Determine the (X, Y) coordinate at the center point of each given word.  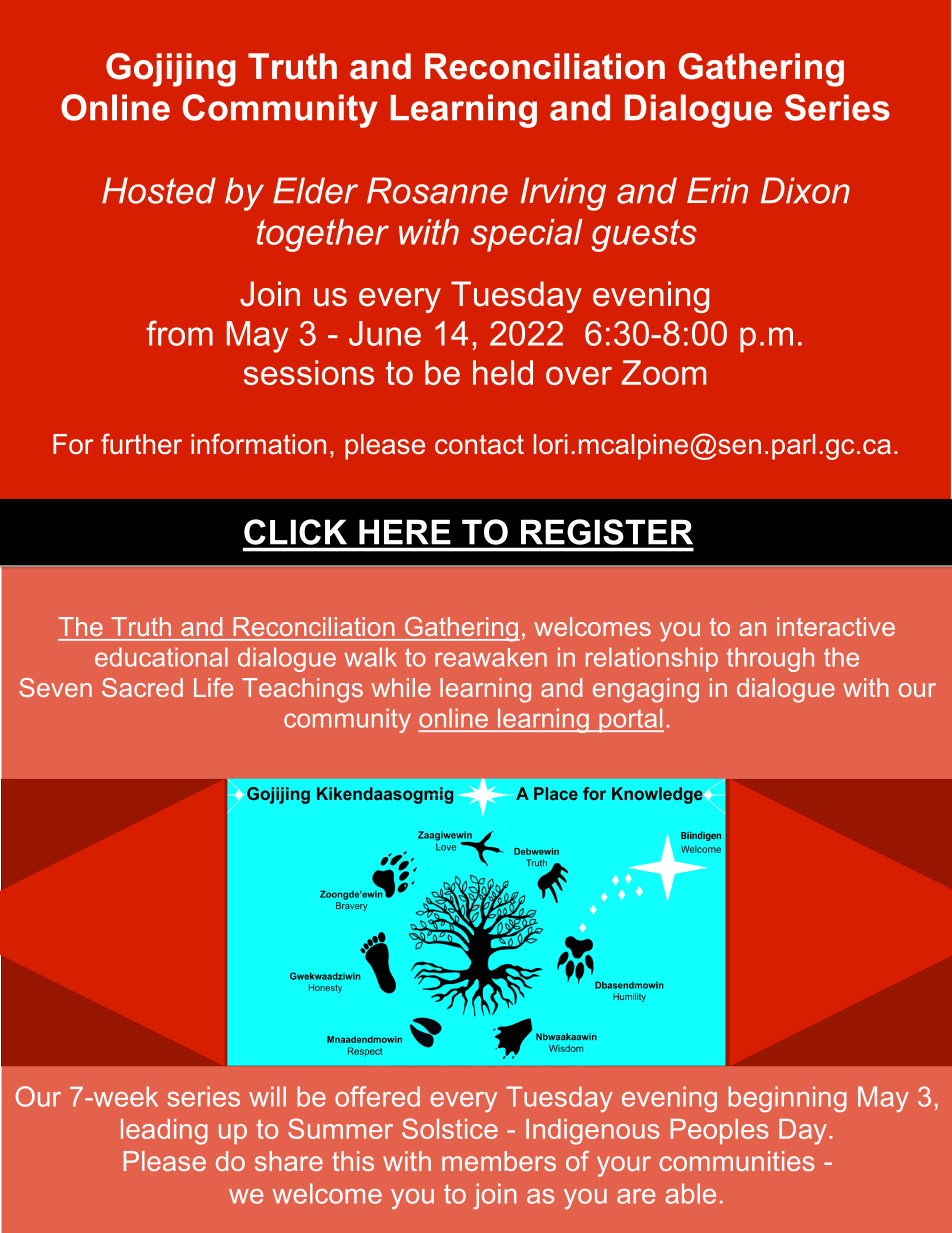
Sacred (142, 687)
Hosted (159, 190)
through (770, 659)
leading (164, 1132)
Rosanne (437, 190)
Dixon (805, 190)
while (401, 687)
